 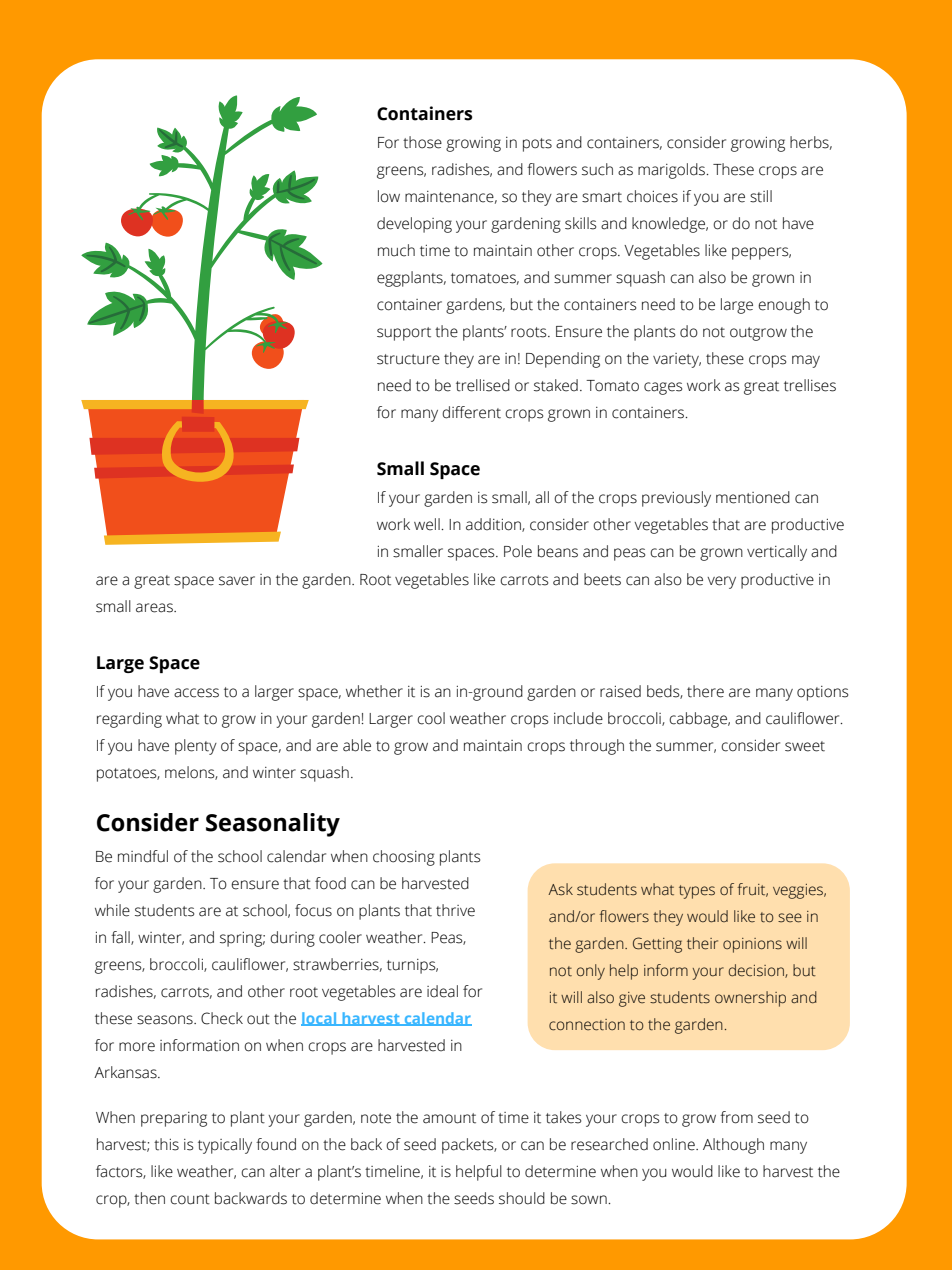 What do you see at coordinates (761, 196) in the document?
I see `still` at bounding box center [761, 196].
